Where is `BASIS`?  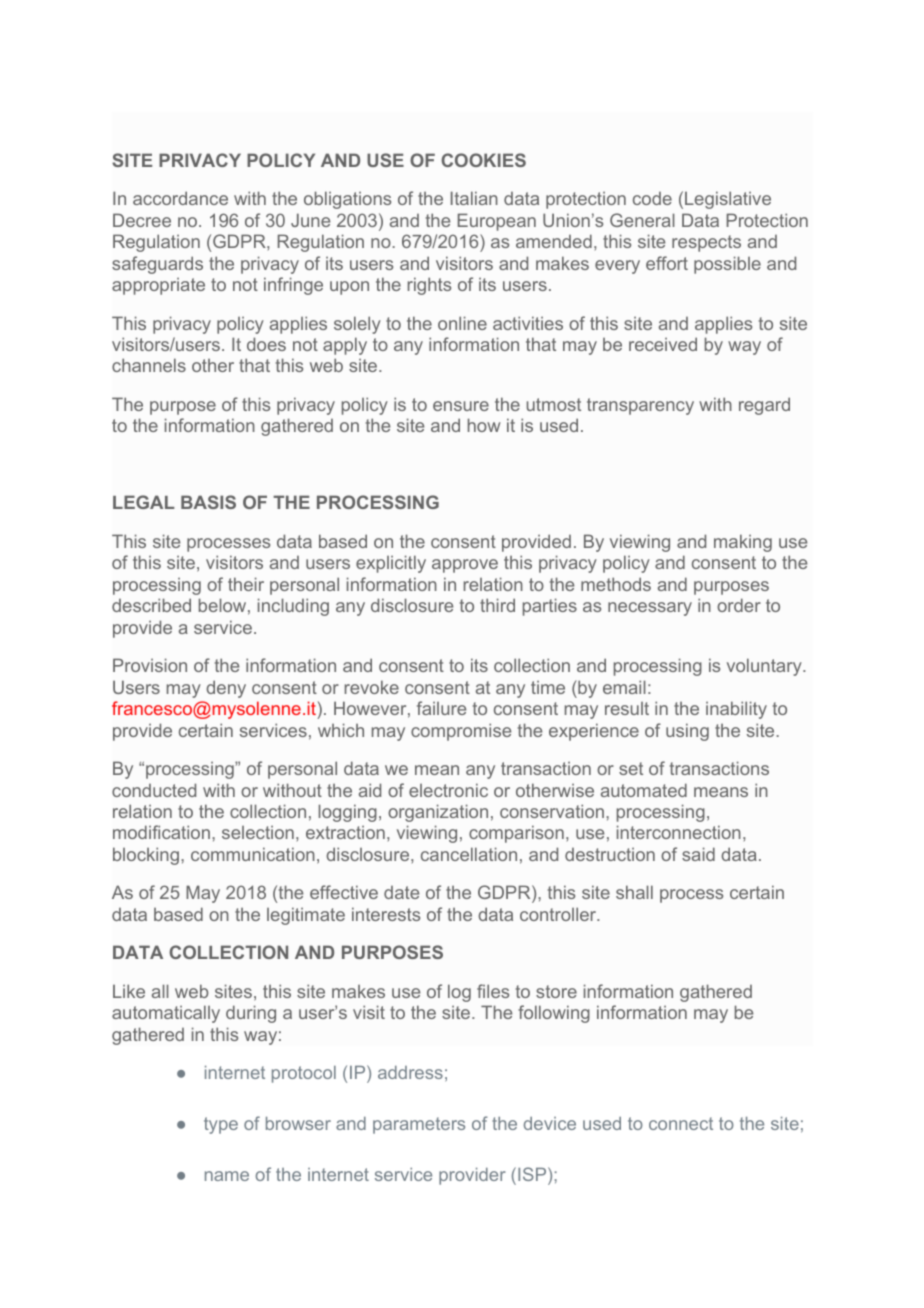 BASIS is located at coordinates (208, 502).
